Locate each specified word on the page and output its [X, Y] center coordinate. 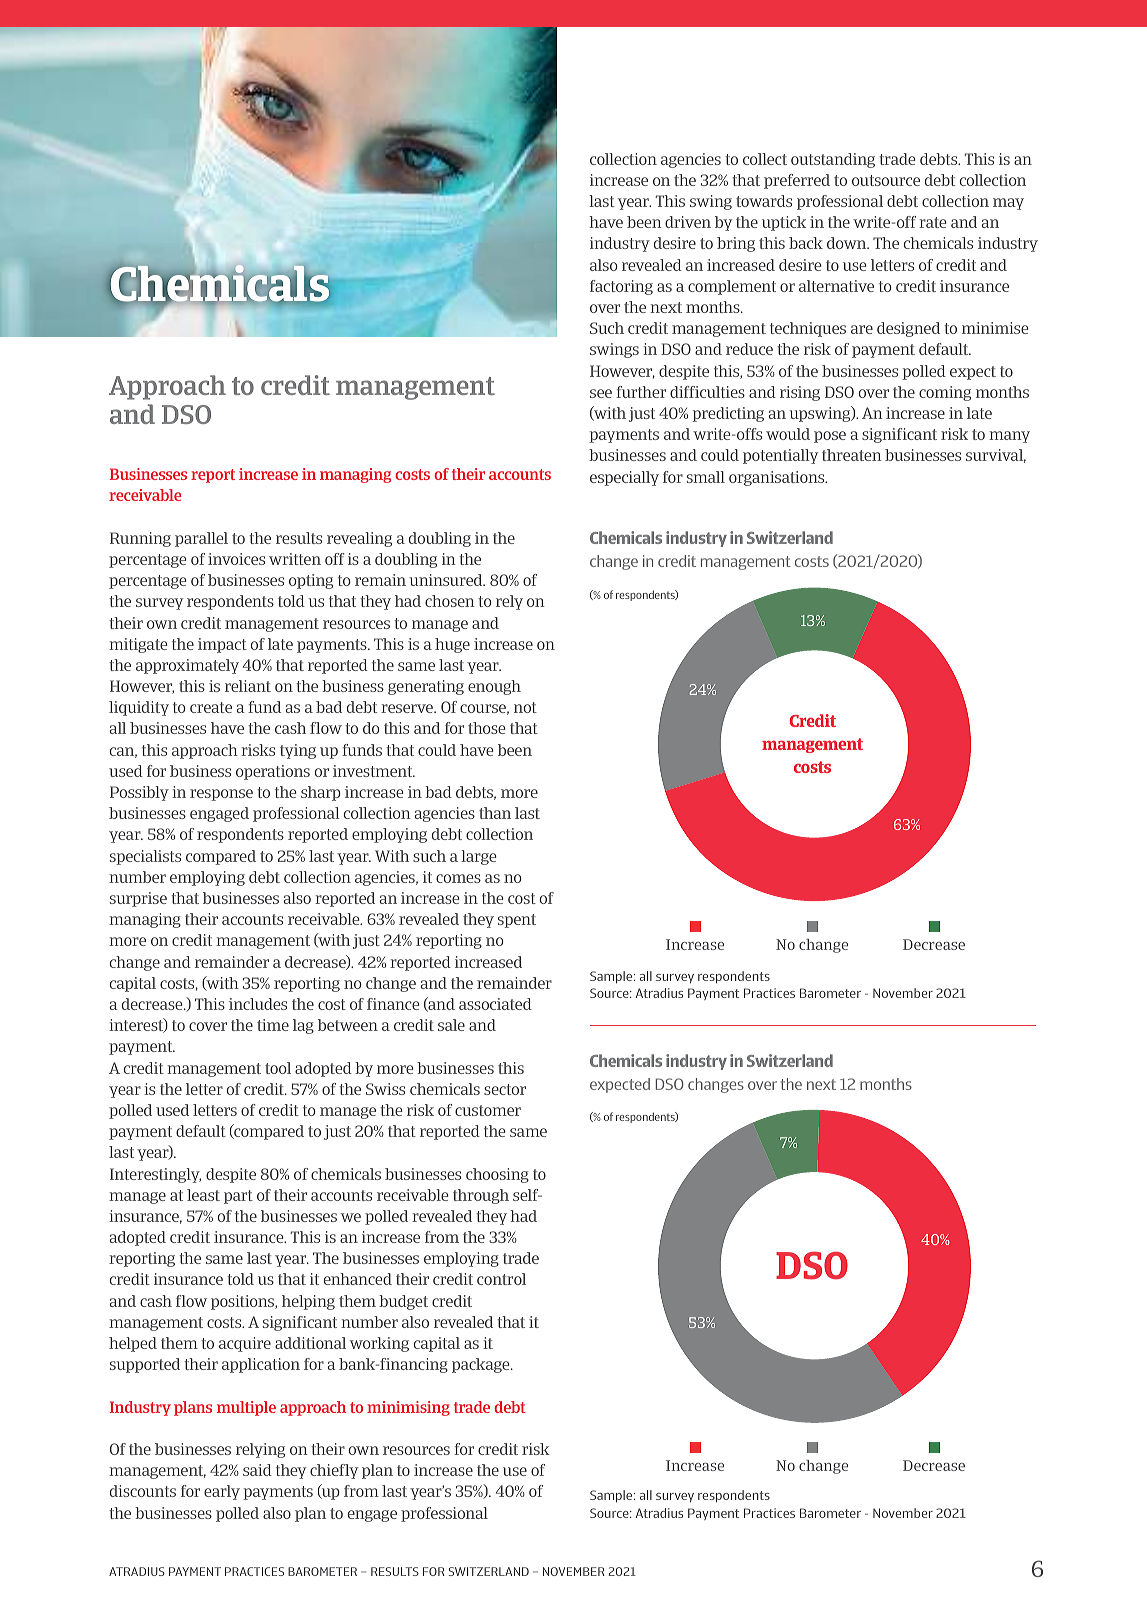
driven [688, 222]
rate [933, 222]
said [257, 1470]
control [501, 1279]
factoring [621, 287]
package [482, 1365]
